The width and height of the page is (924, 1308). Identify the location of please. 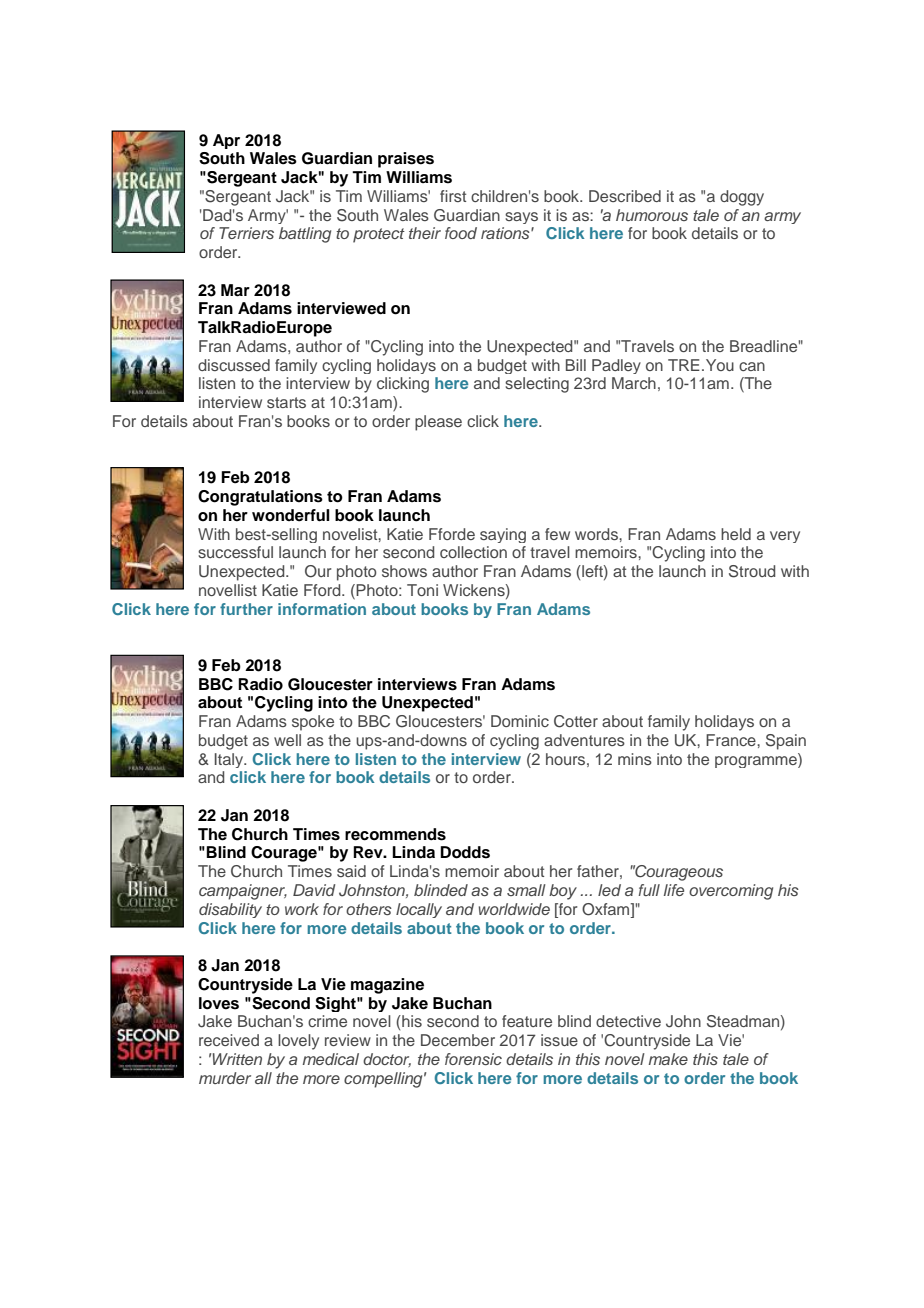
(438, 423).
